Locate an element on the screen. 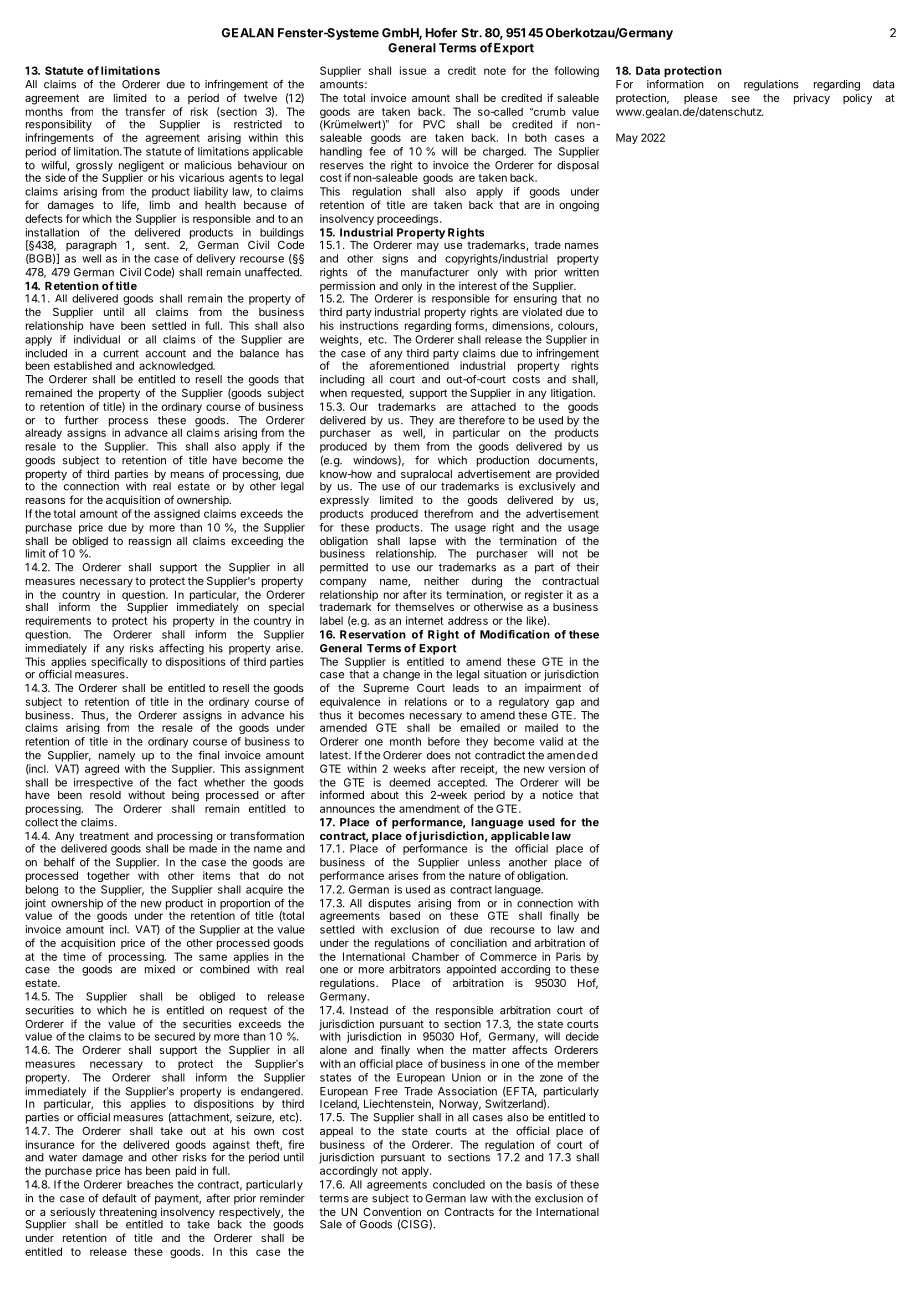 This screenshot has width=924, height=1308. breaches is located at coordinates (150, 1184).
